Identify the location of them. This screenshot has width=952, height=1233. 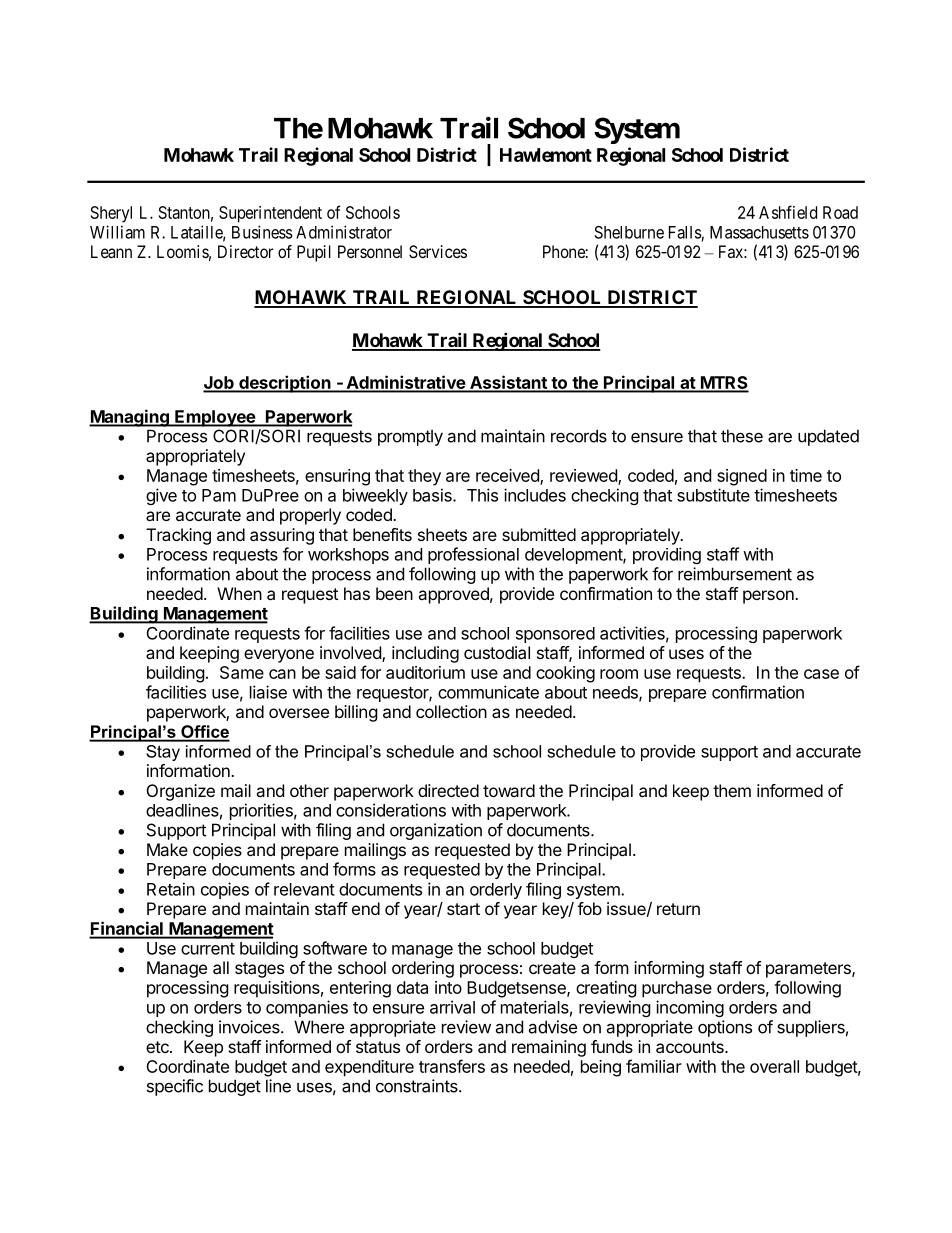
(732, 790).
